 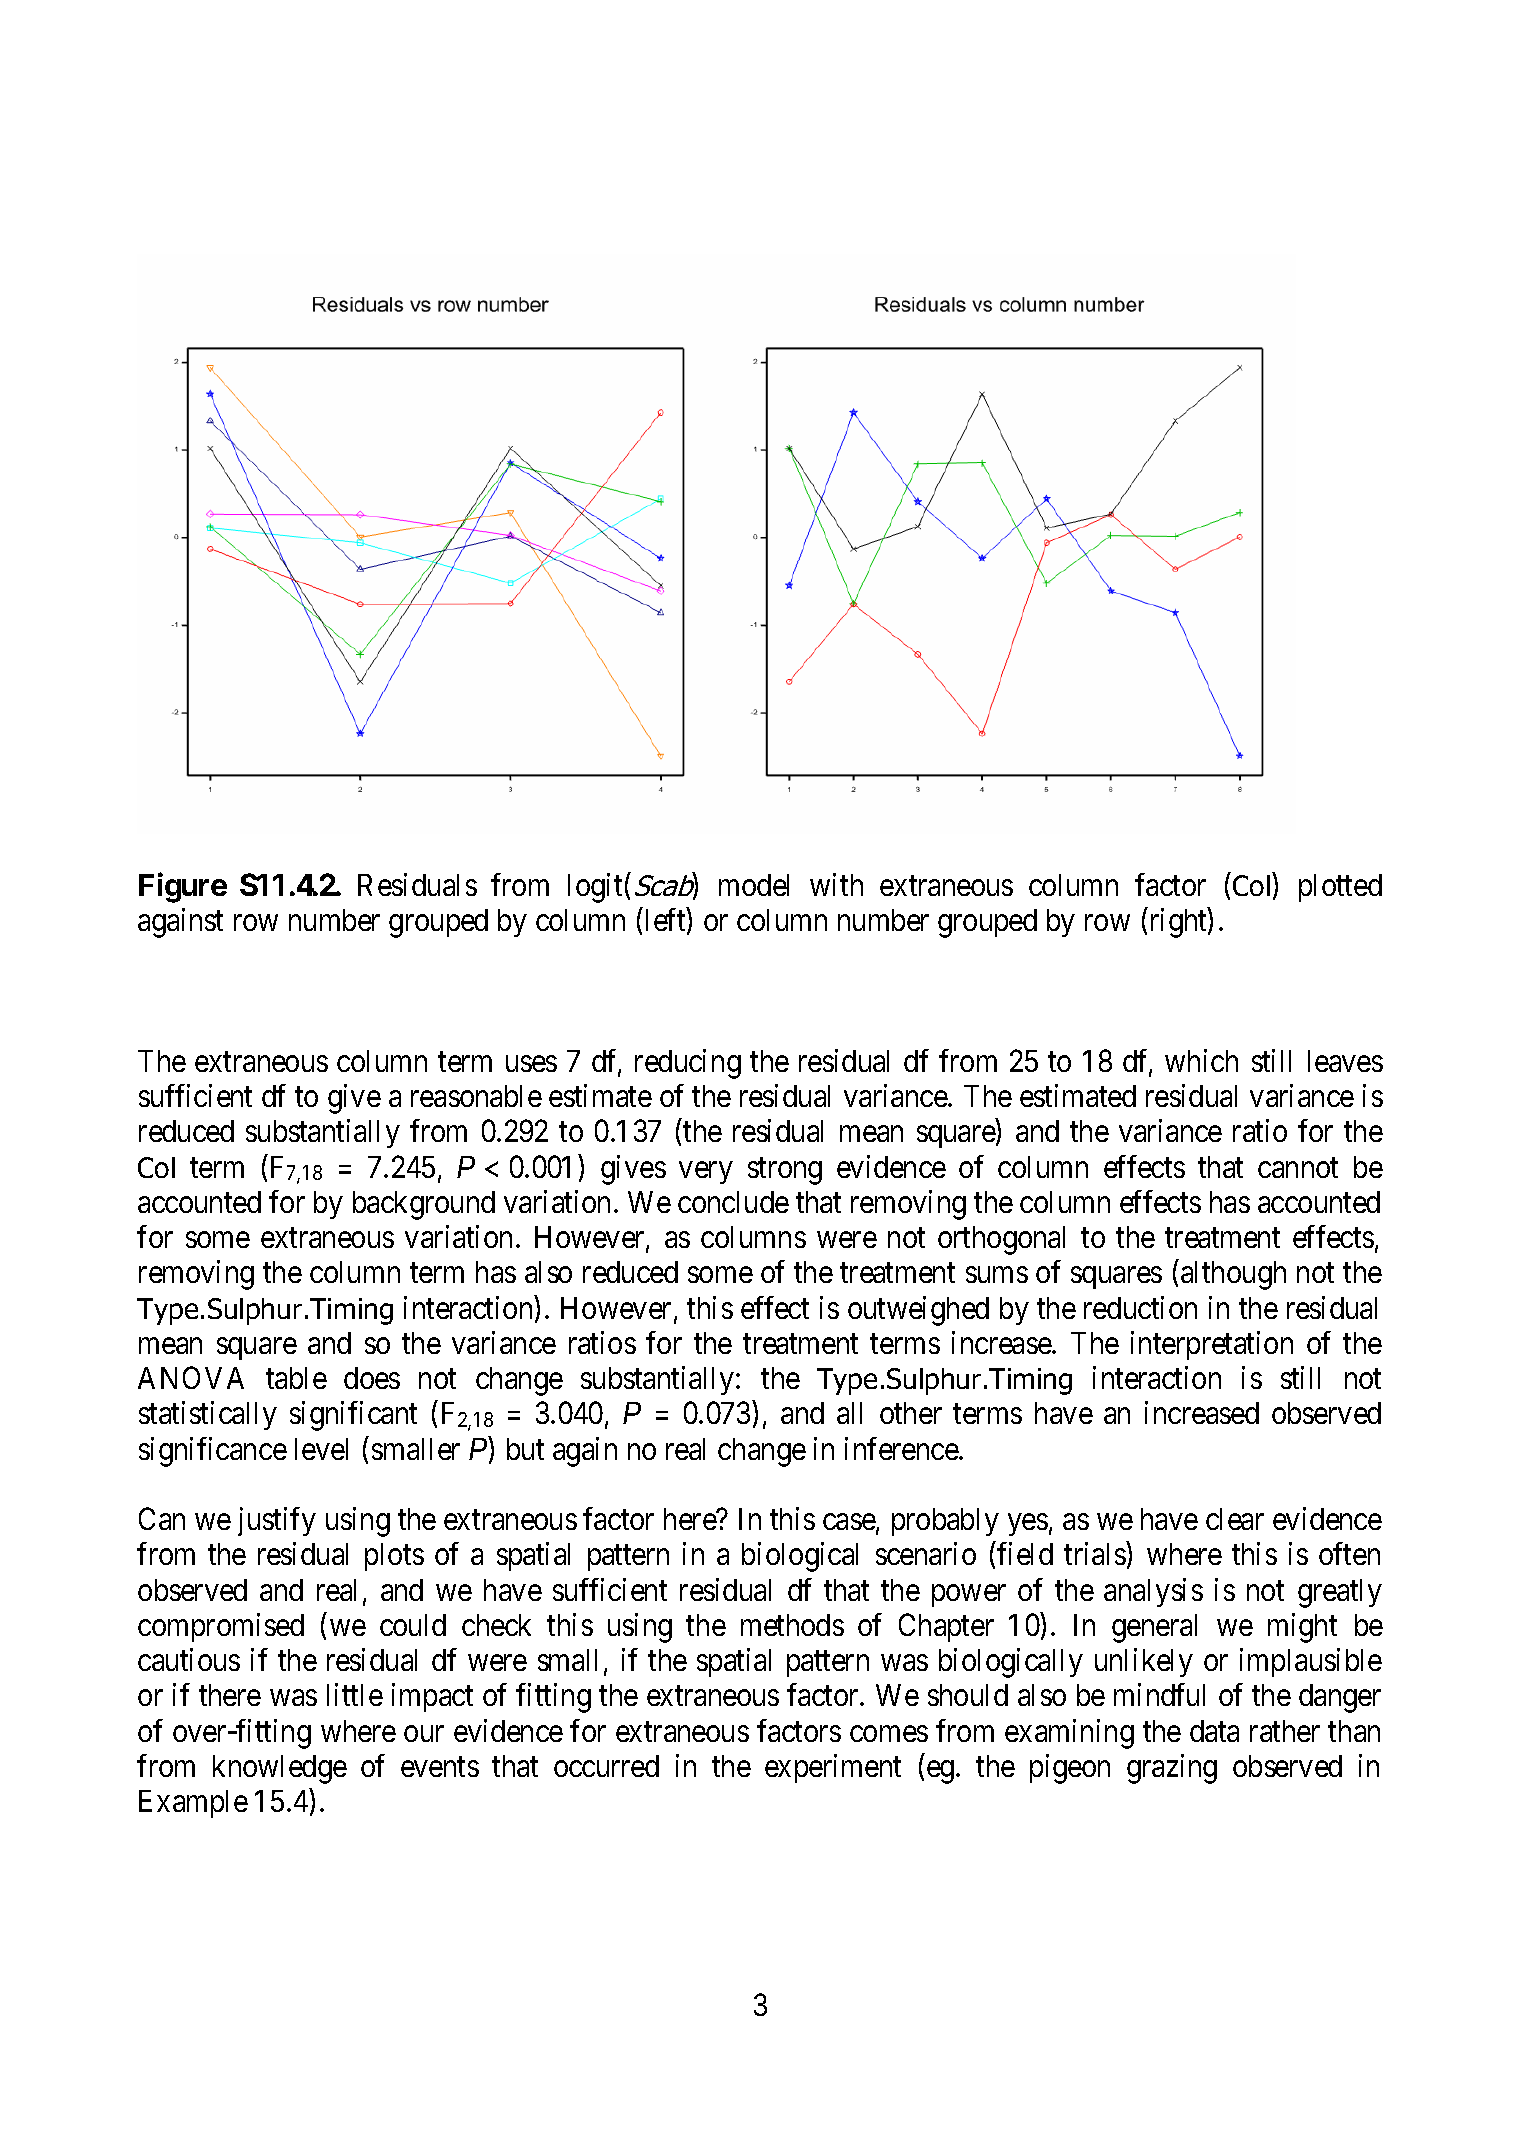 I want to click on with, so click(x=836, y=884).
